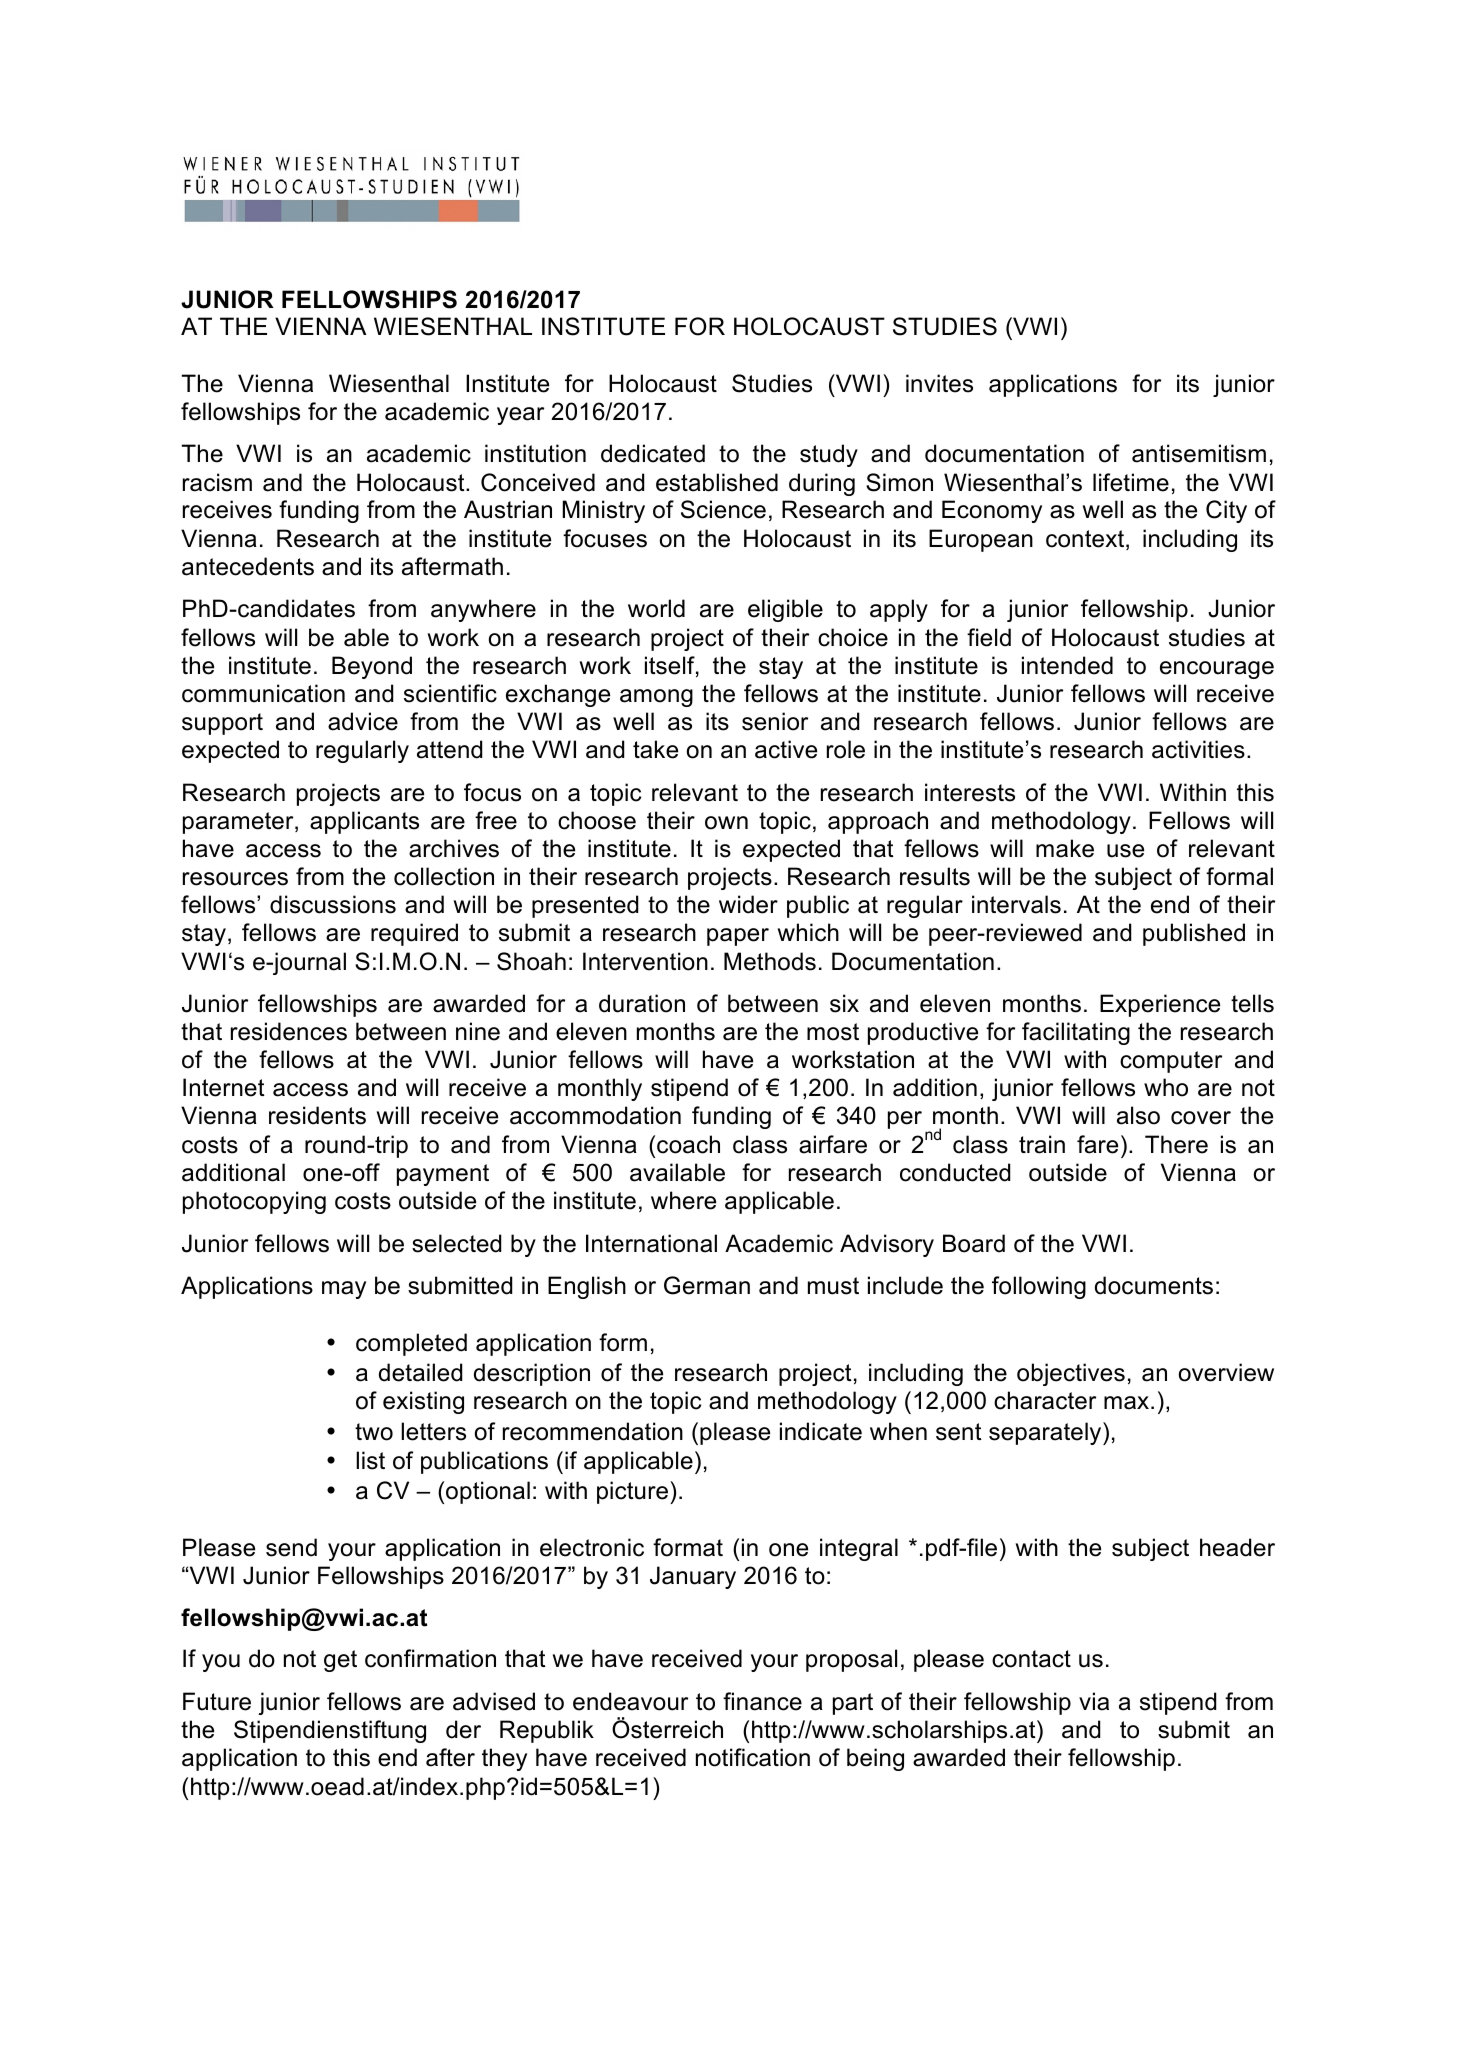  Describe the element at coordinates (1094, 1701) in the page. I see `via` at that location.
